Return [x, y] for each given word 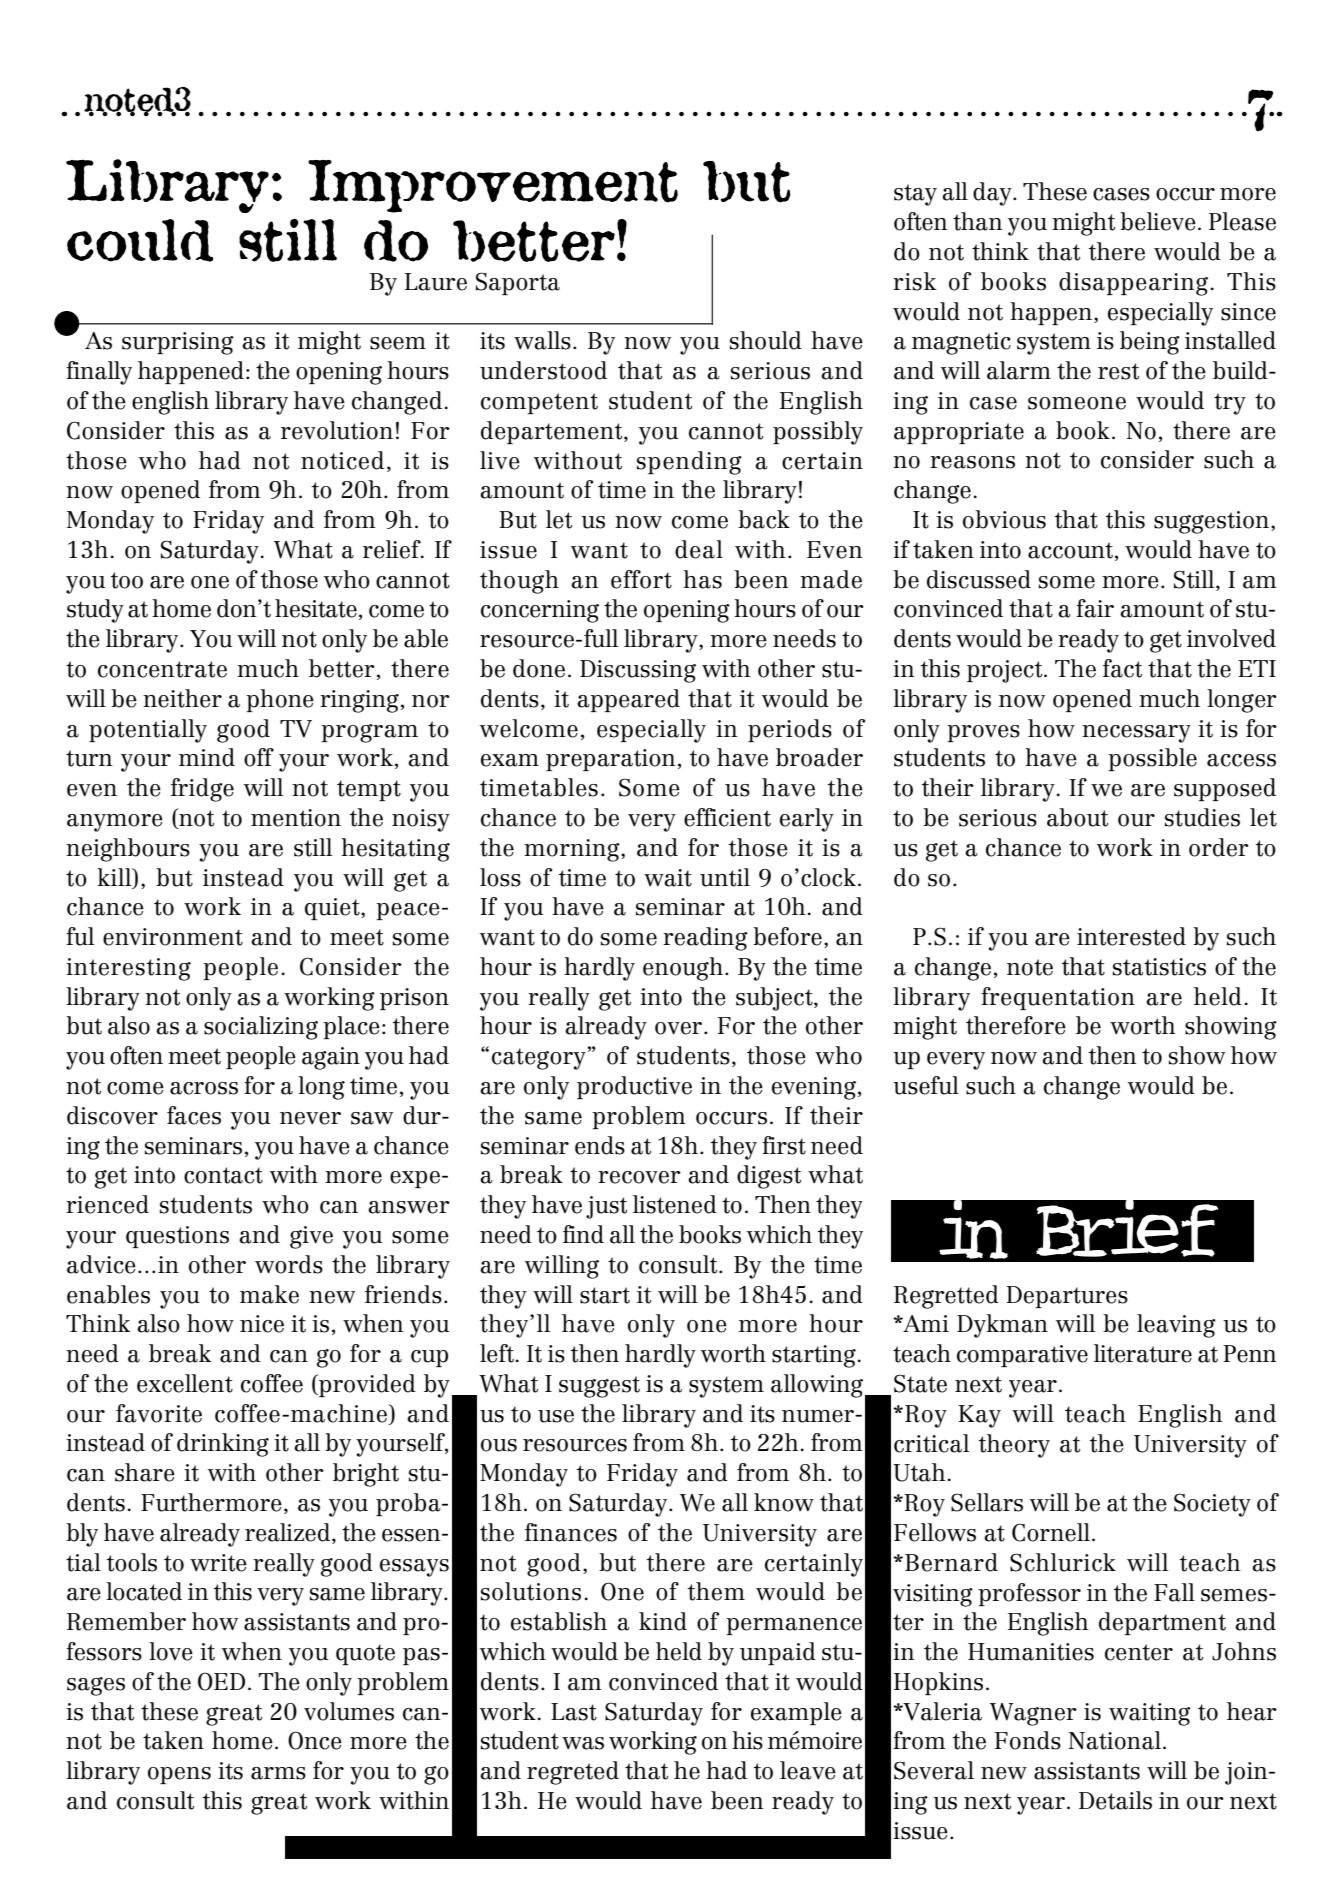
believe [1158, 221]
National [1116, 1740]
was [583, 1743]
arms [278, 1773]
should [766, 340]
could [140, 240]
